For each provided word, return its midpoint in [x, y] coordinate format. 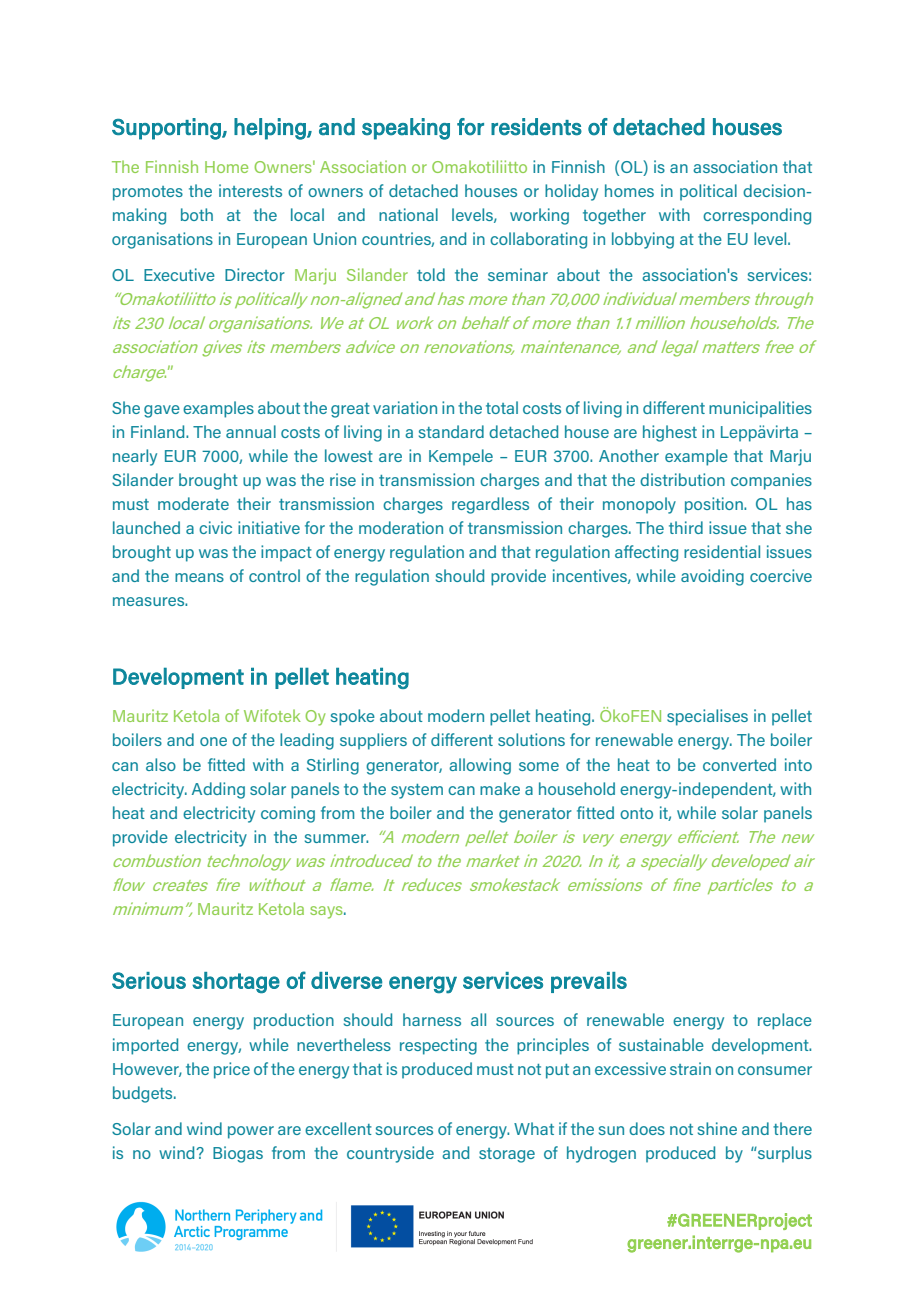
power [251, 1132]
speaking [406, 129]
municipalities [760, 409]
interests [250, 190]
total [502, 407]
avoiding [712, 577]
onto [636, 813]
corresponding [757, 216]
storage [507, 1155]
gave [162, 411]
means [199, 577]
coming [288, 814]
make [500, 788]
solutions [531, 739]
